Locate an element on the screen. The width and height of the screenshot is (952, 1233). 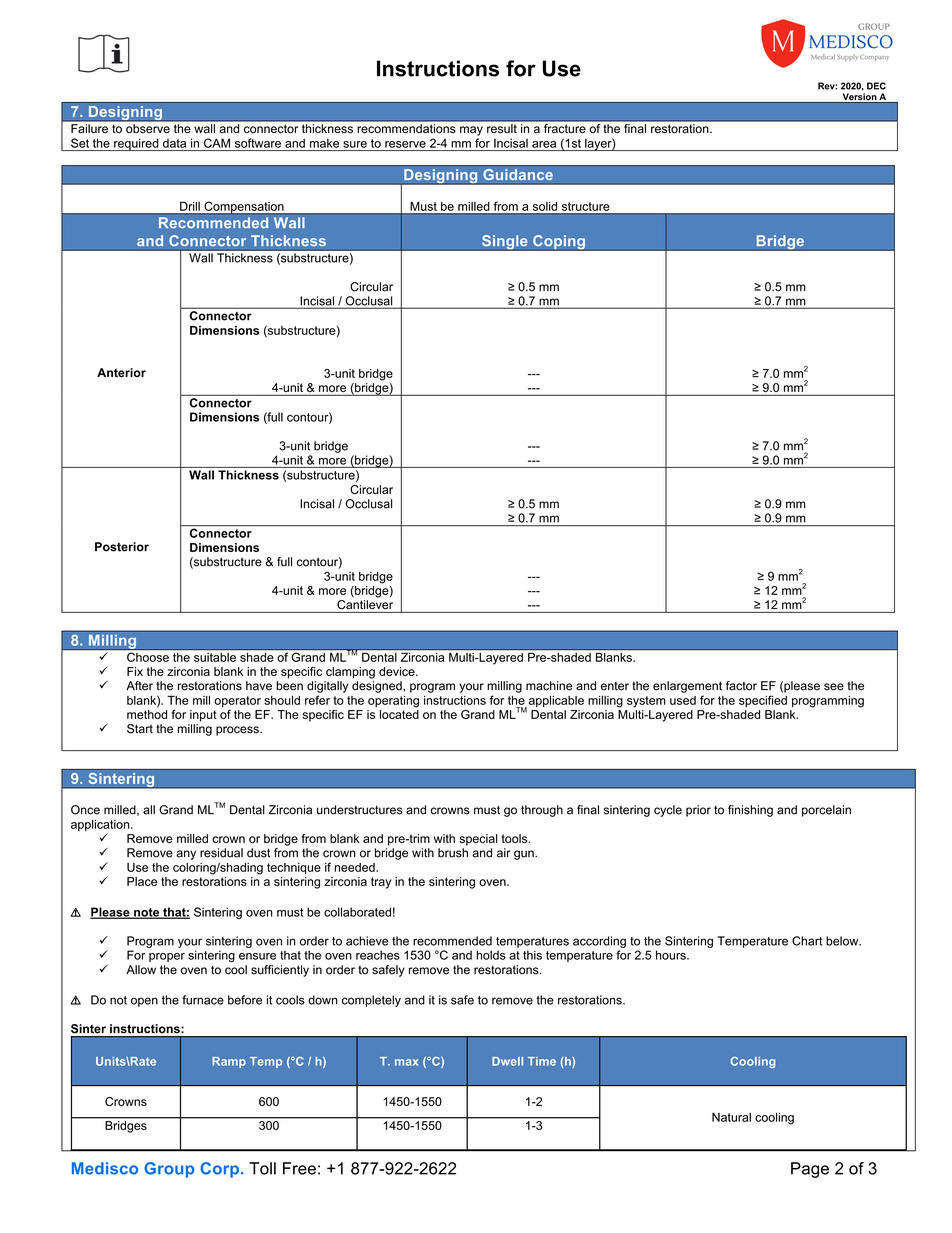
brush is located at coordinates (453, 853).
